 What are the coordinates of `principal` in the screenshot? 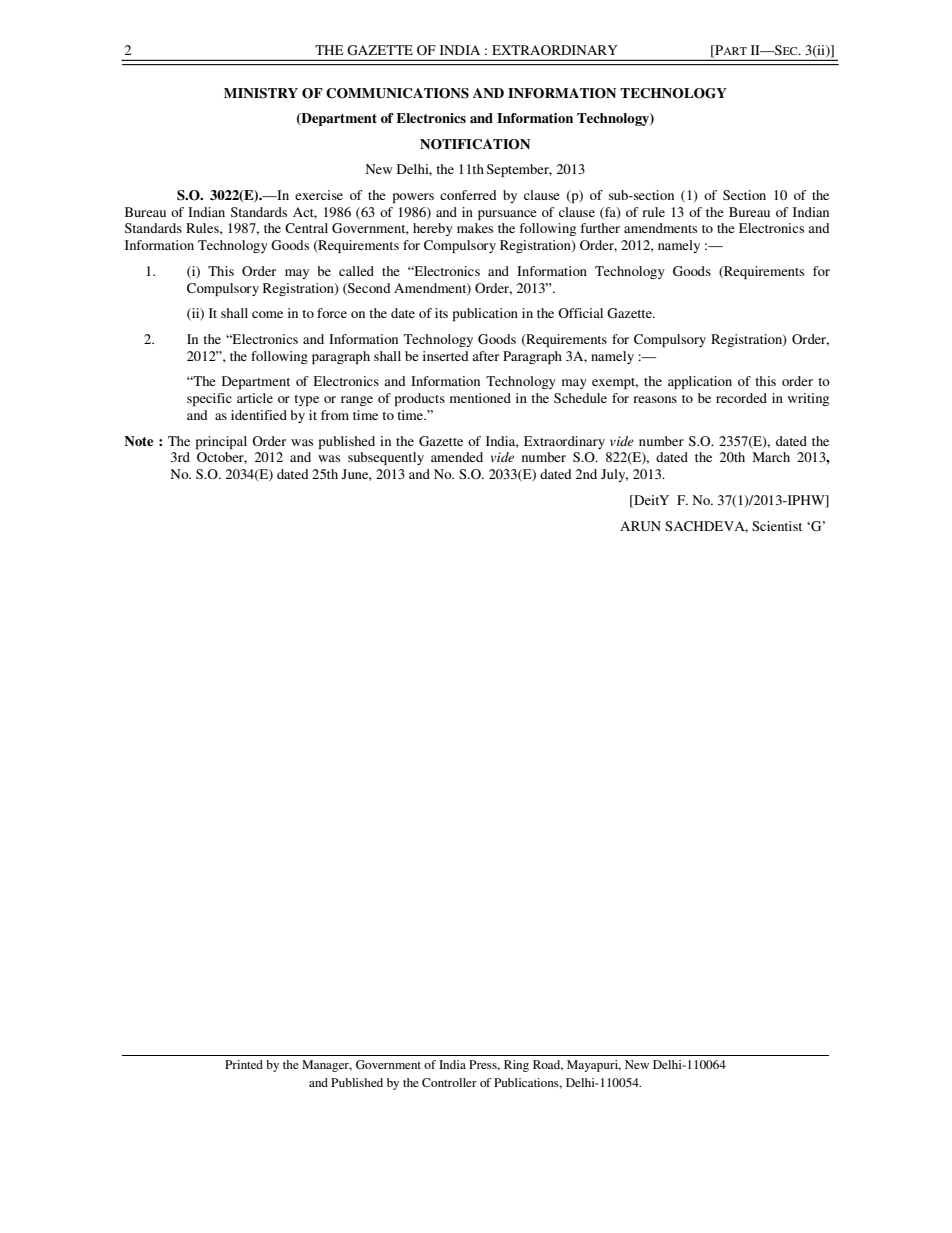 It's located at (221, 442).
